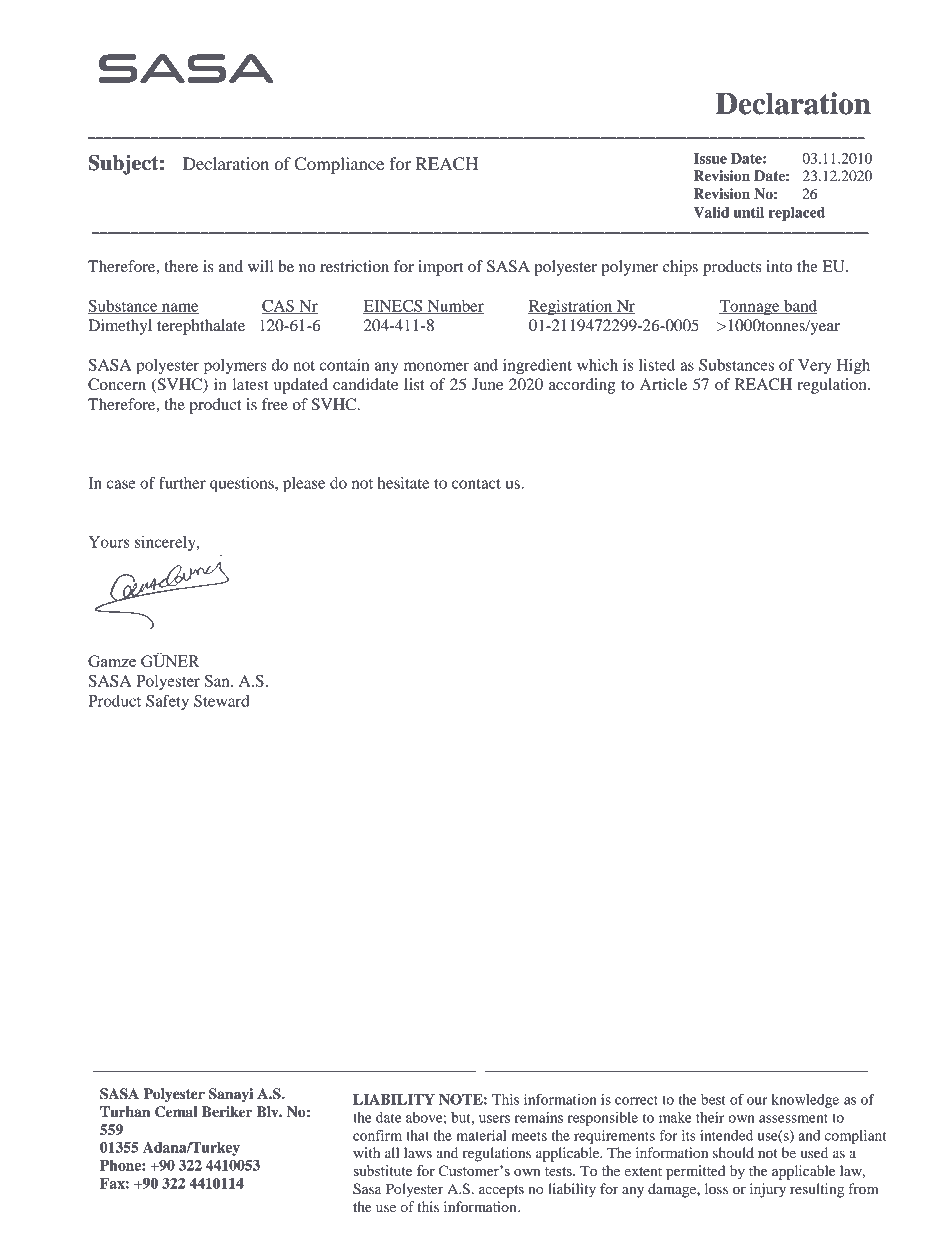 This document has height=1233, width=952. What do you see at coordinates (748, 212) in the document?
I see `until` at bounding box center [748, 212].
